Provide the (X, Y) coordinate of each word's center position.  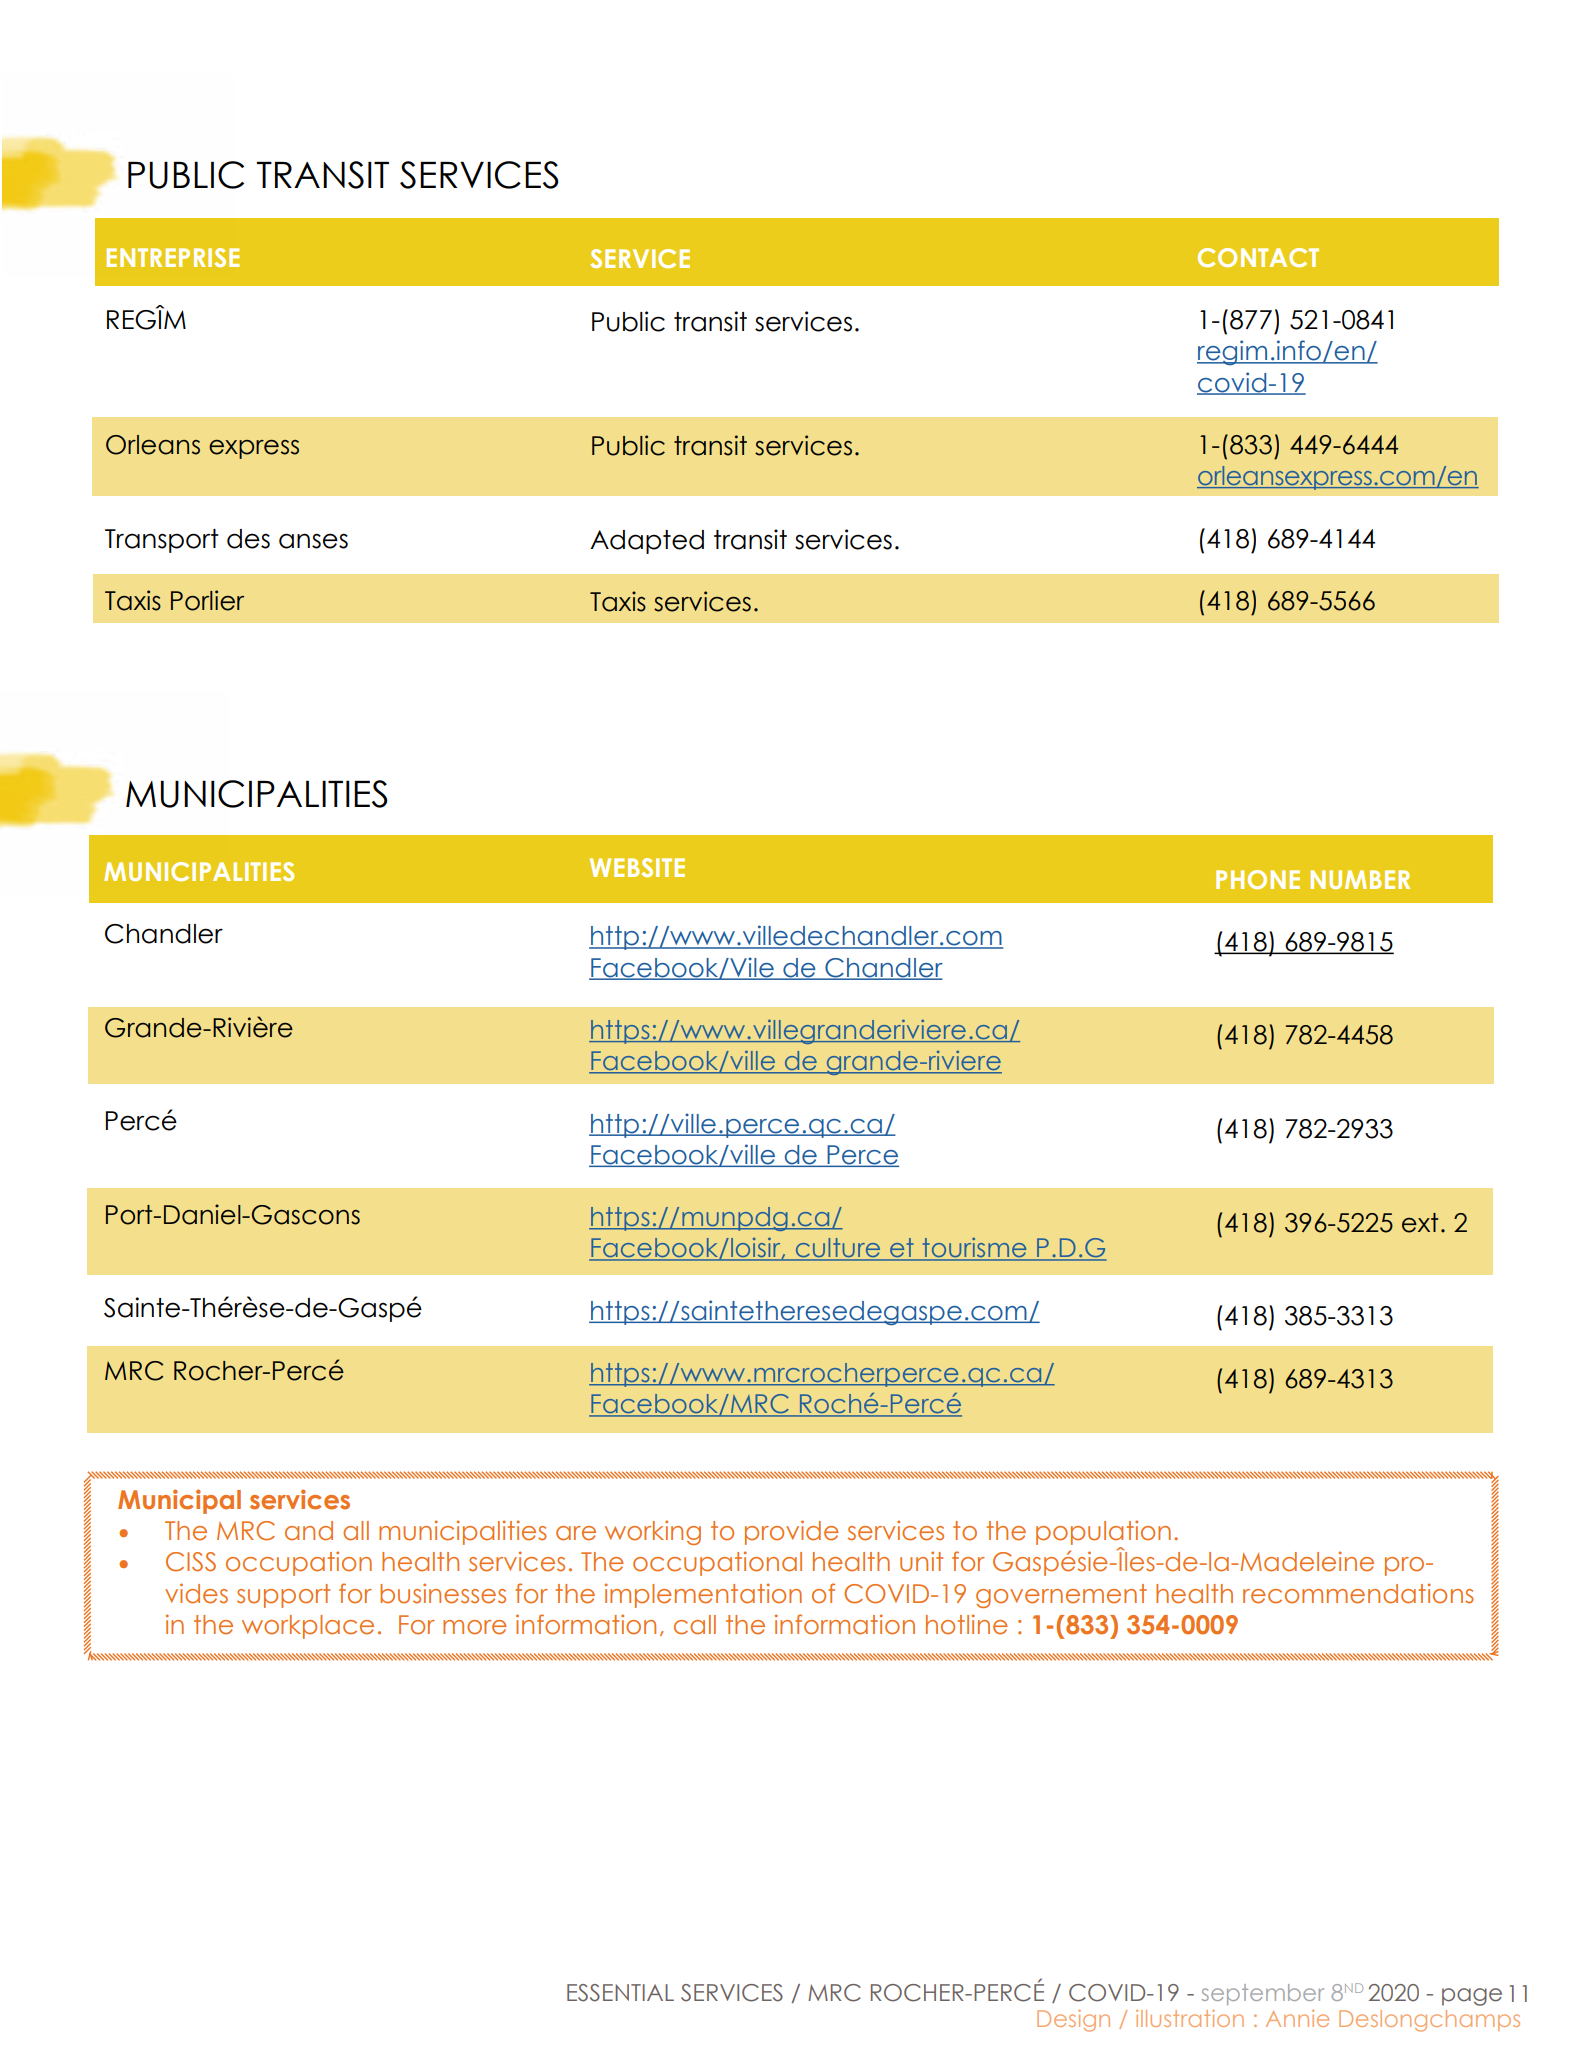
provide (792, 1532)
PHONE (1258, 879)
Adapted (647, 542)
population (1103, 1534)
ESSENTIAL (620, 1993)
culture (838, 1249)
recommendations (1358, 1593)
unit (921, 1561)
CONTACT (1258, 257)
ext (1420, 1223)
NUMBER (1360, 879)
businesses (443, 1593)
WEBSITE (637, 867)
